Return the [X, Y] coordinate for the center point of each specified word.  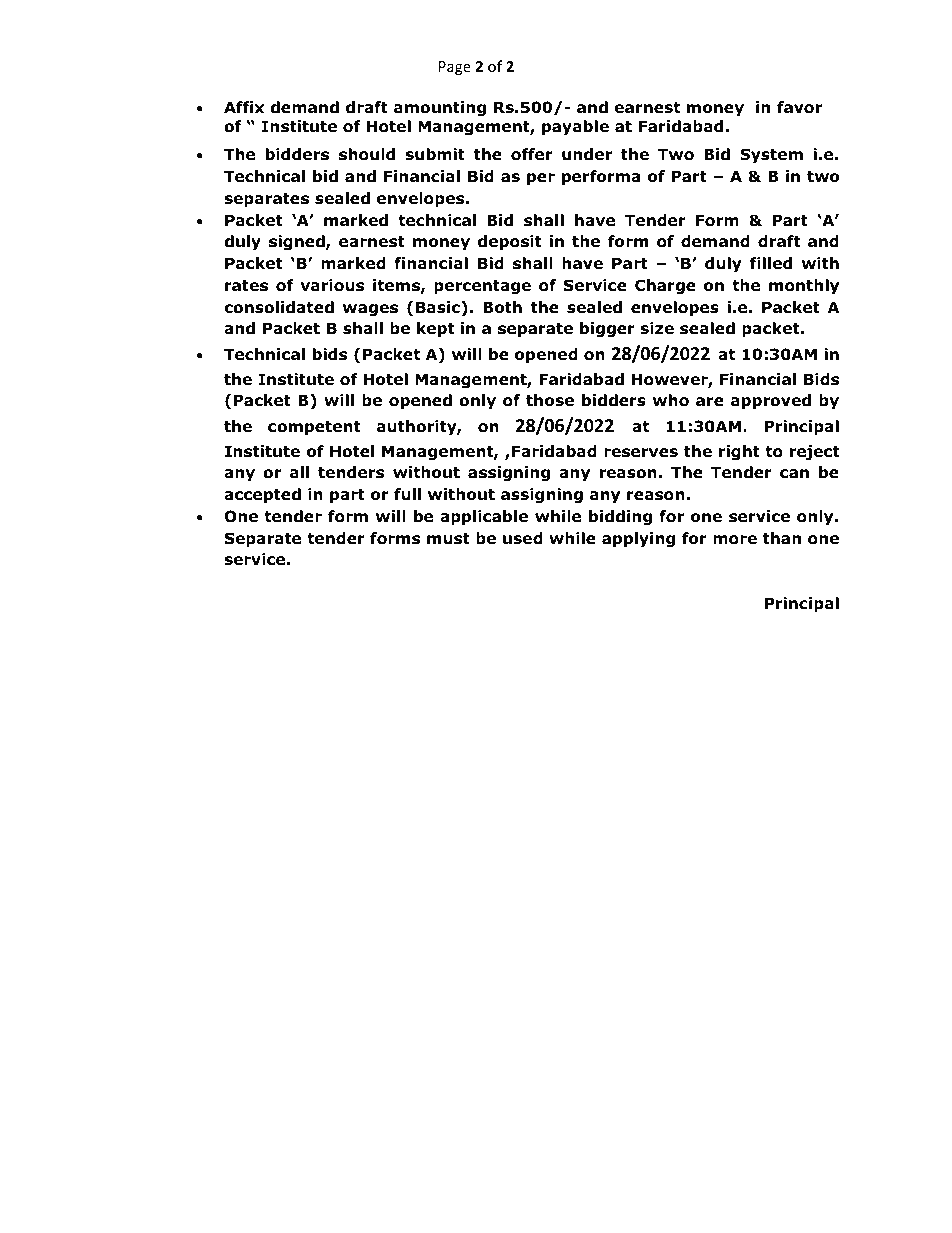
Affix [244, 107]
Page [455, 68]
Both [502, 307]
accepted [262, 495]
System [771, 155]
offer [532, 154]
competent [314, 428]
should [367, 154]
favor [799, 107]
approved [771, 401]
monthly [804, 286]
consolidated [279, 307]
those [550, 400]
